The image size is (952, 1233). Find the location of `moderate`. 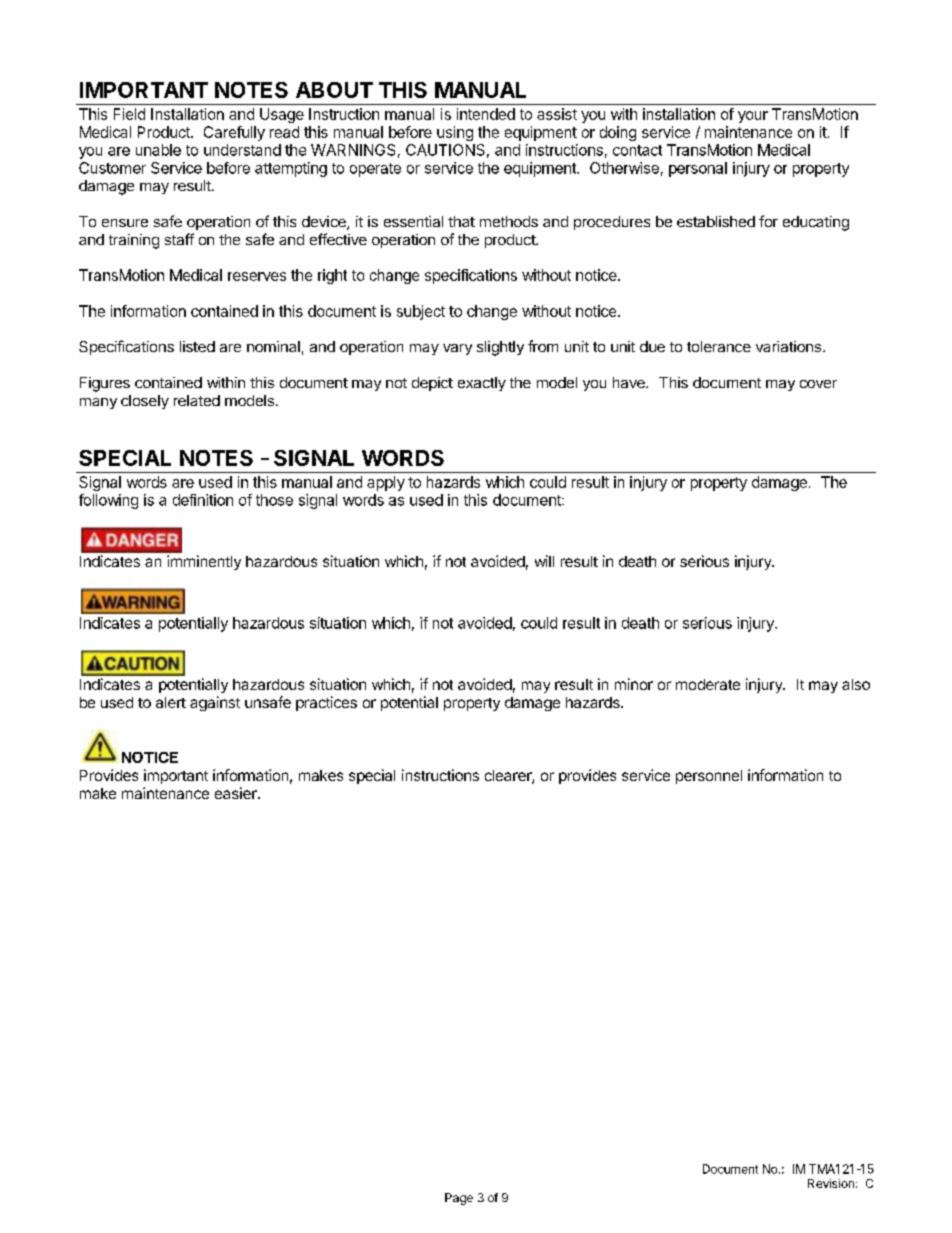

moderate is located at coordinates (708, 684).
